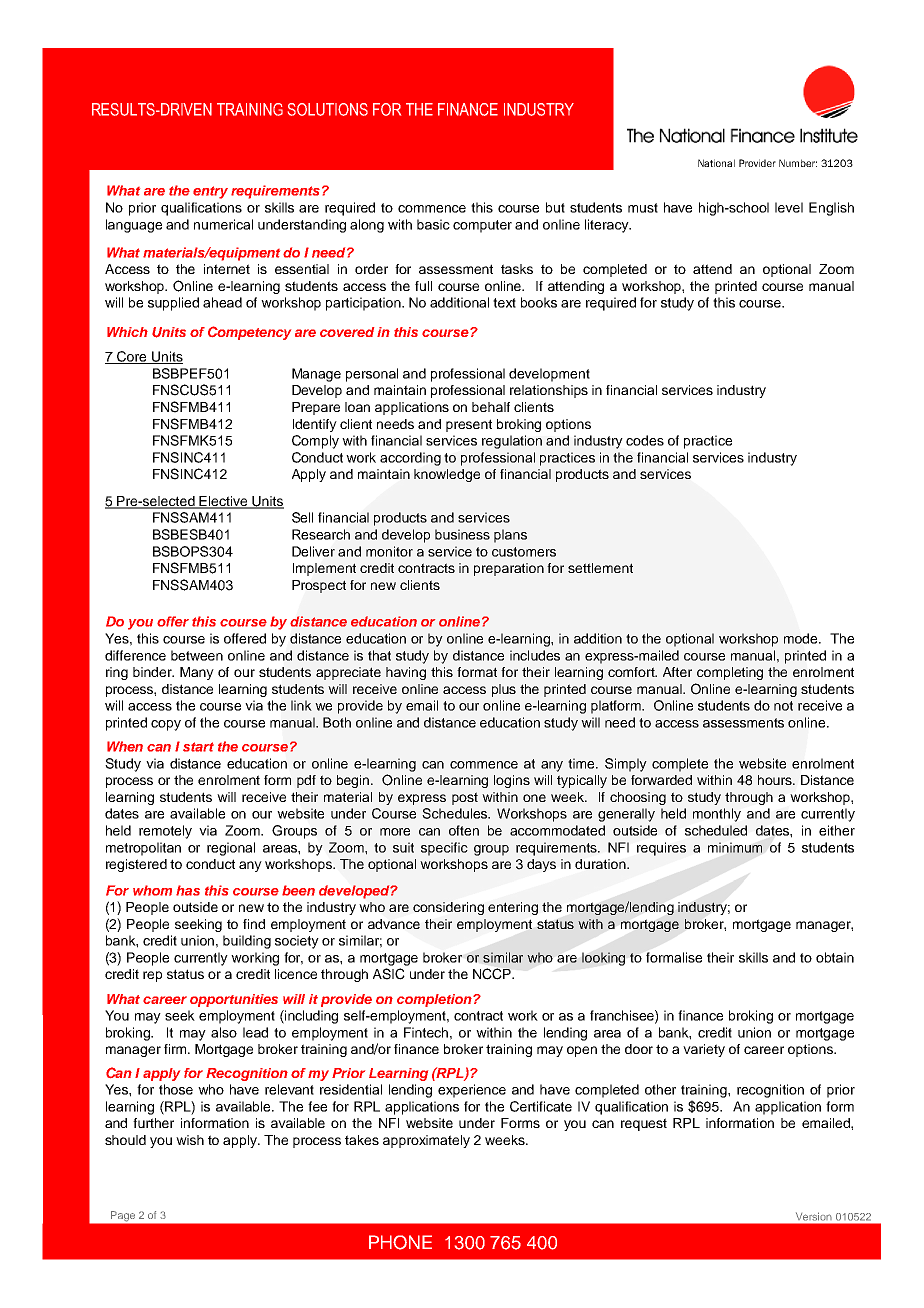 This page has width=924, height=1308. Describe the element at coordinates (464, 830) in the page. I see `often` at that location.
